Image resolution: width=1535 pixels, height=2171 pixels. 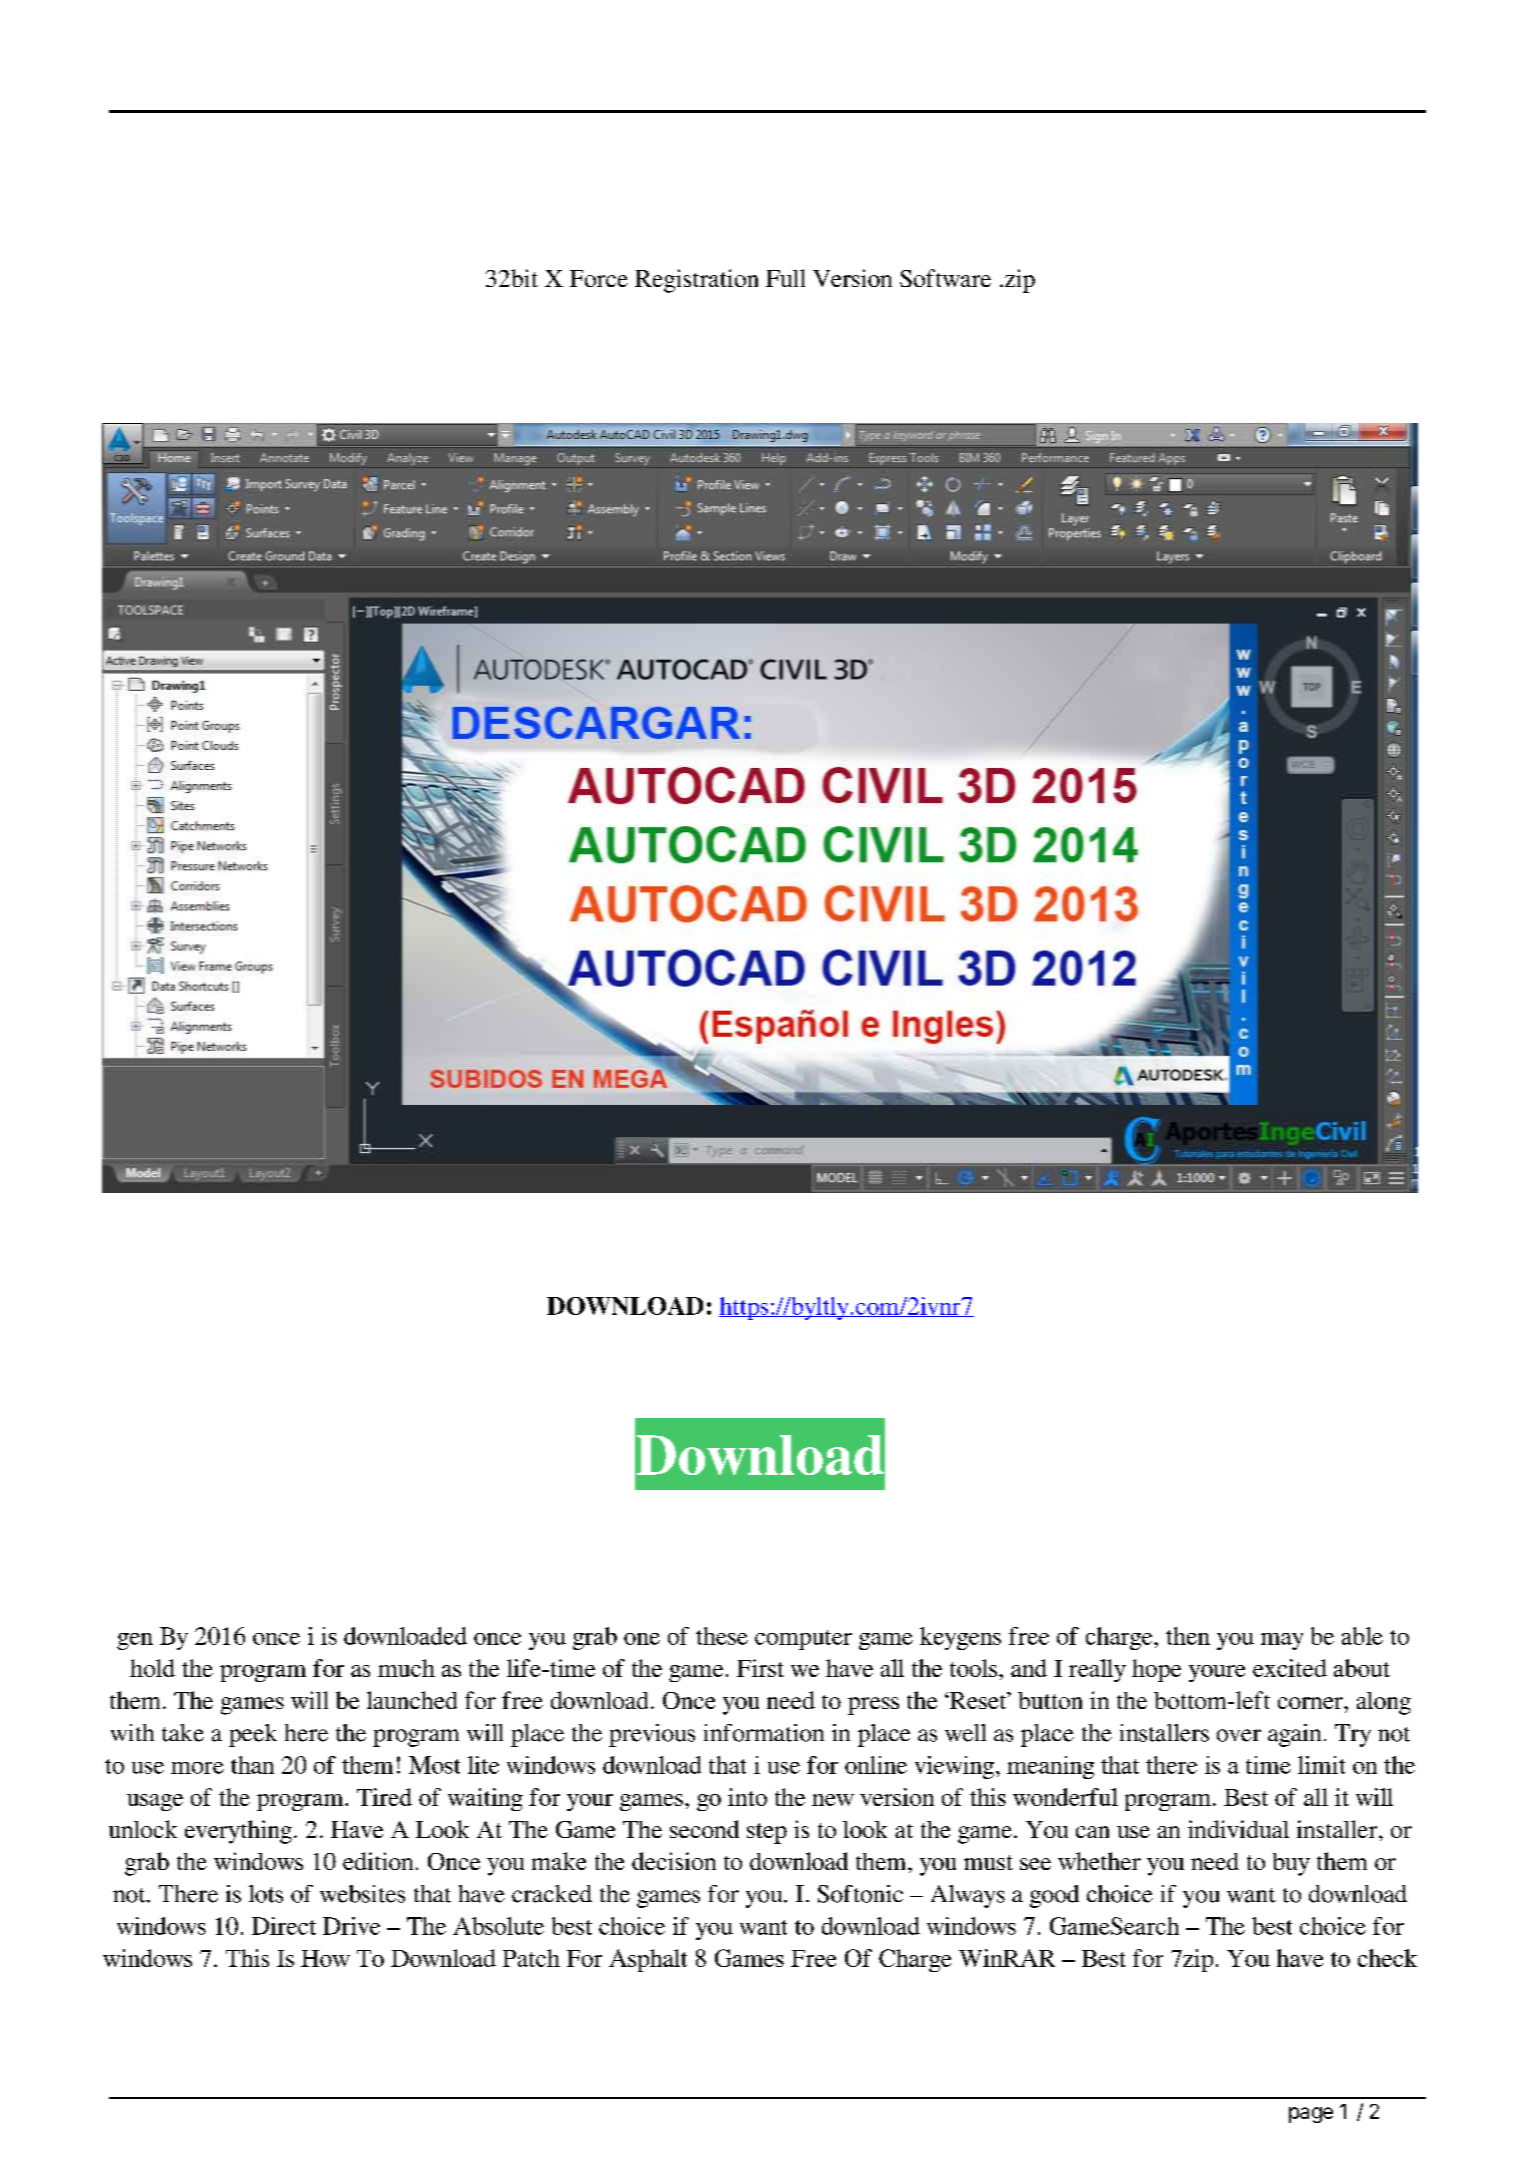 What do you see at coordinates (696, 281) in the screenshot?
I see `Registration` at bounding box center [696, 281].
